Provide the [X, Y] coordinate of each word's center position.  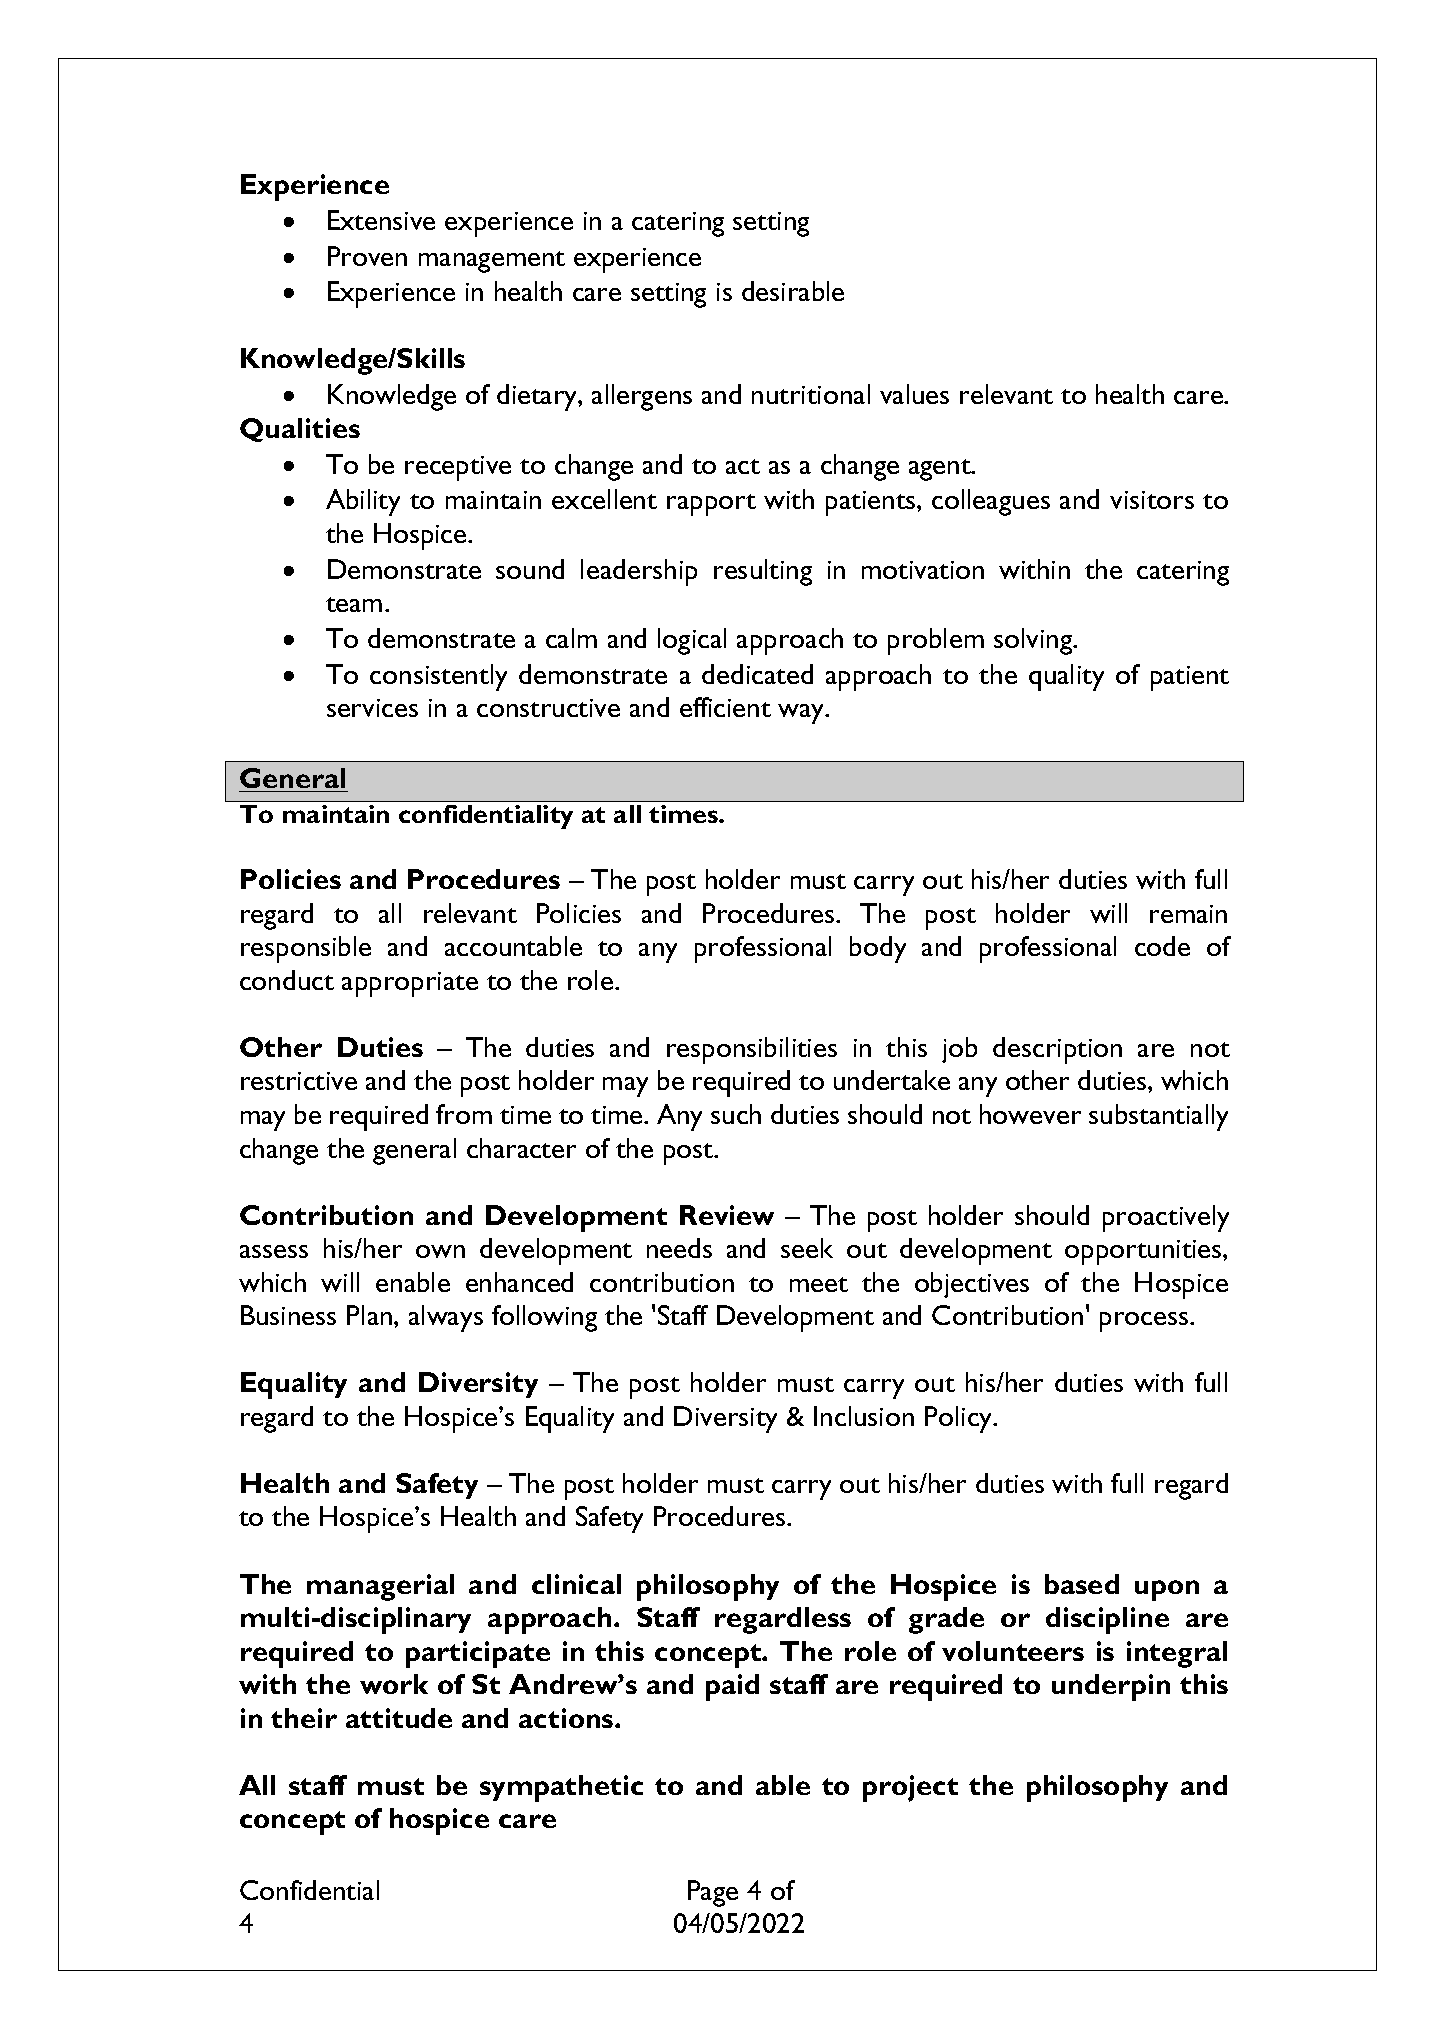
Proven [367, 256]
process [1145, 1322]
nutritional [811, 394]
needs [679, 1248]
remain [1188, 914]
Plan [371, 1315]
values [914, 394]
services [372, 708]
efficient [725, 707]
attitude [399, 1718]
